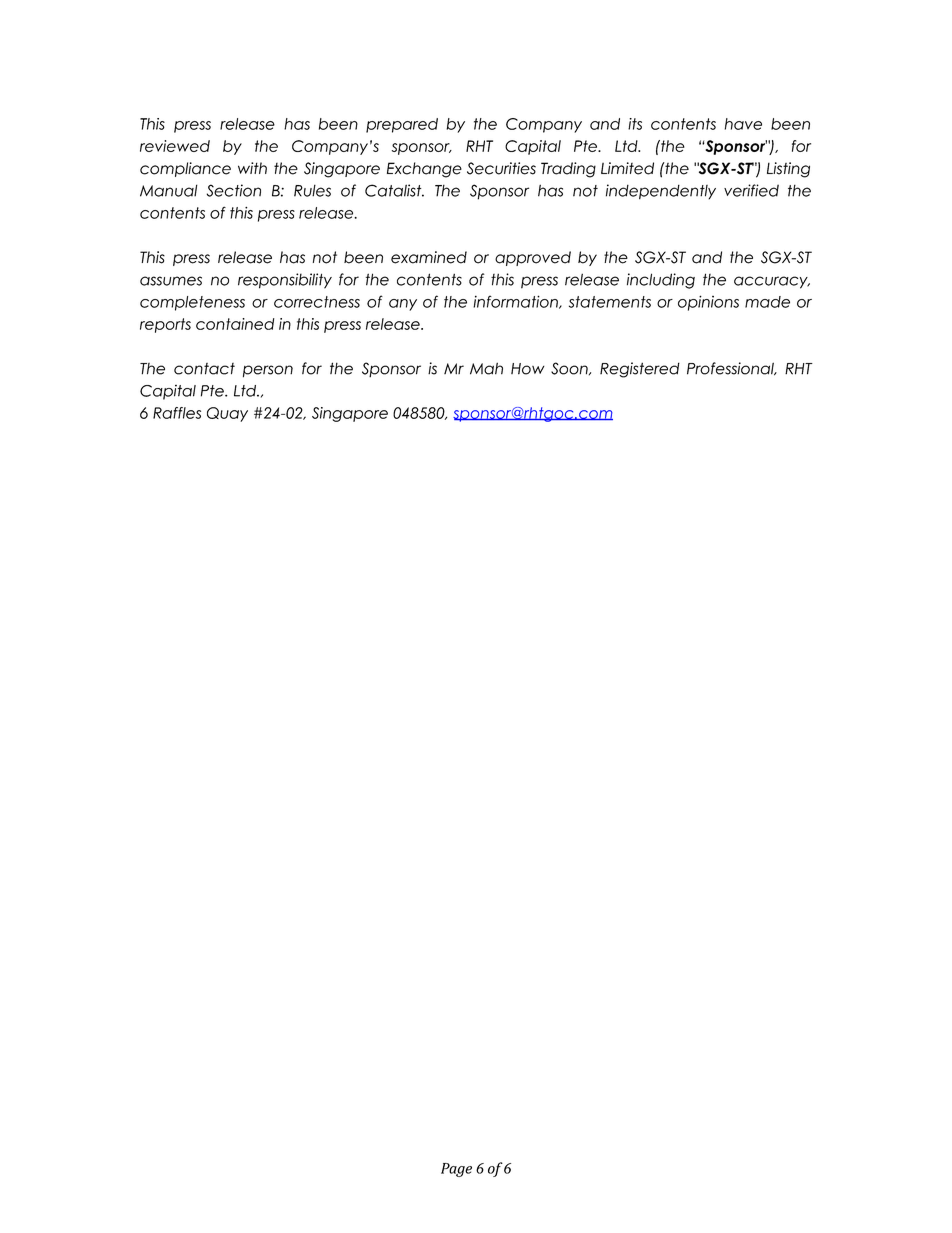 This screenshot has height=1233, width=952. What do you see at coordinates (252, 168) in the screenshot?
I see `with` at bounding box center [252, 168].
